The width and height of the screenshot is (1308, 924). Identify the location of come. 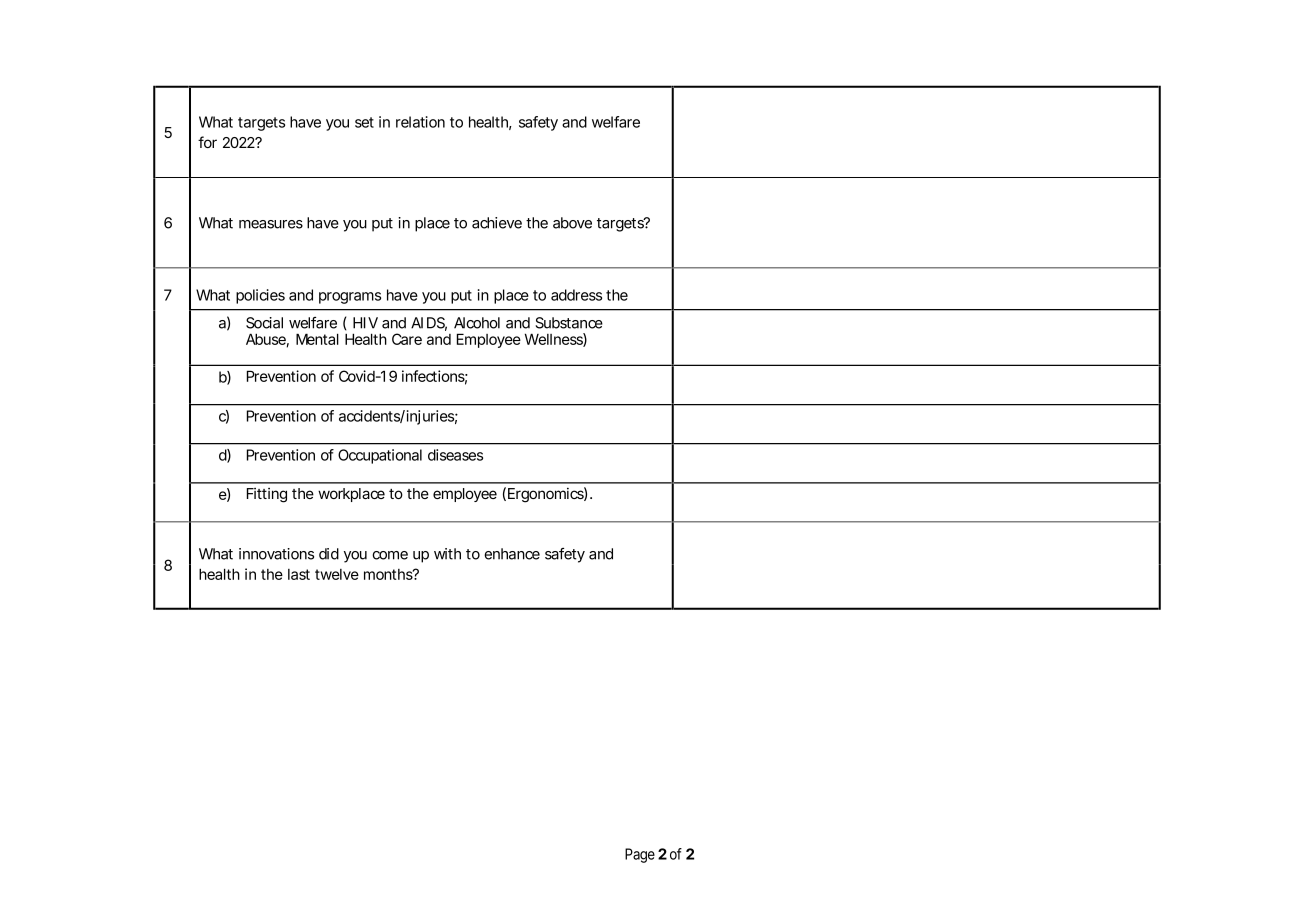
(390, 555).
